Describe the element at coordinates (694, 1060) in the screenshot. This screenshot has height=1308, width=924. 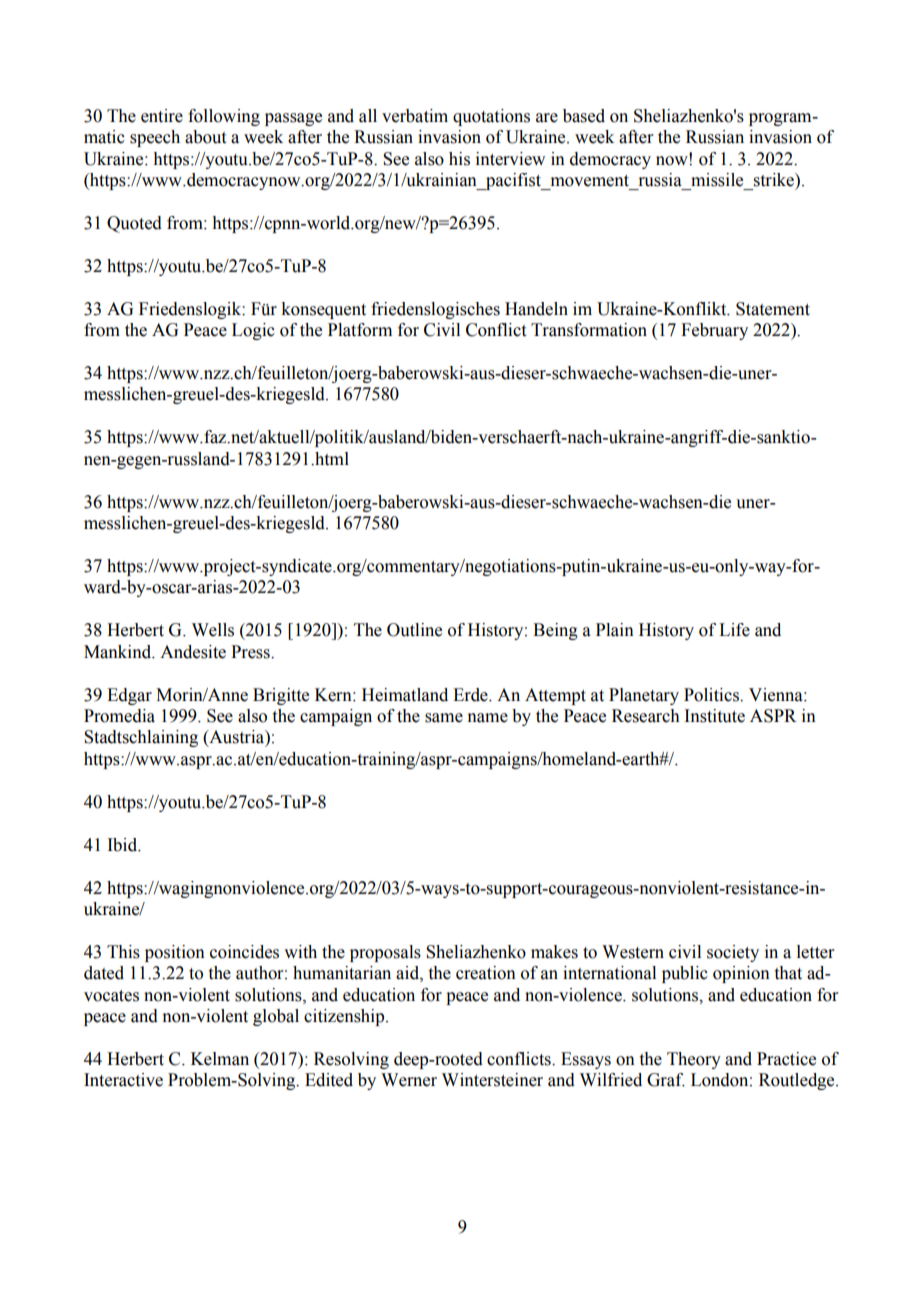
I see `Theory` at that location.
